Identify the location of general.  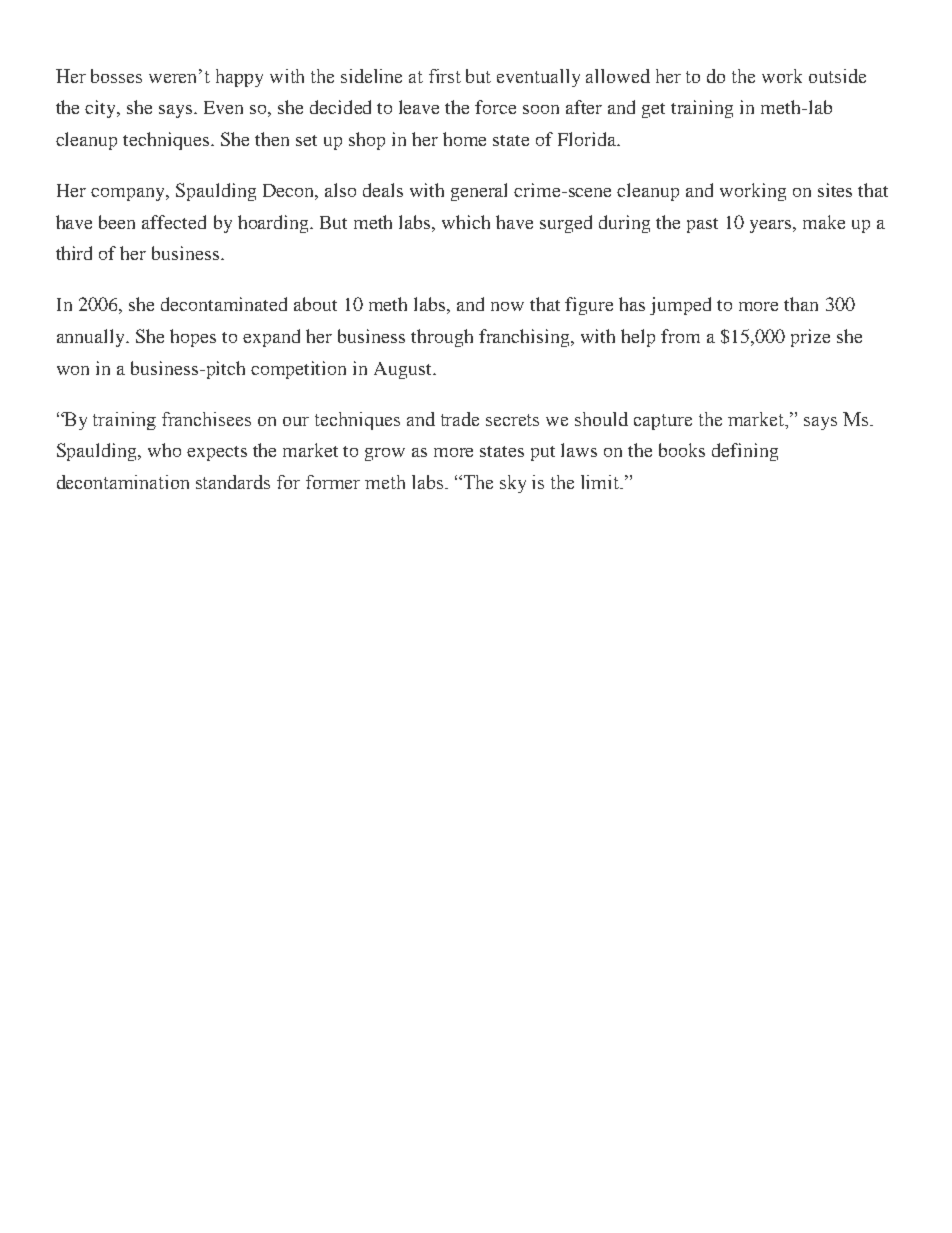
(479, 192).
